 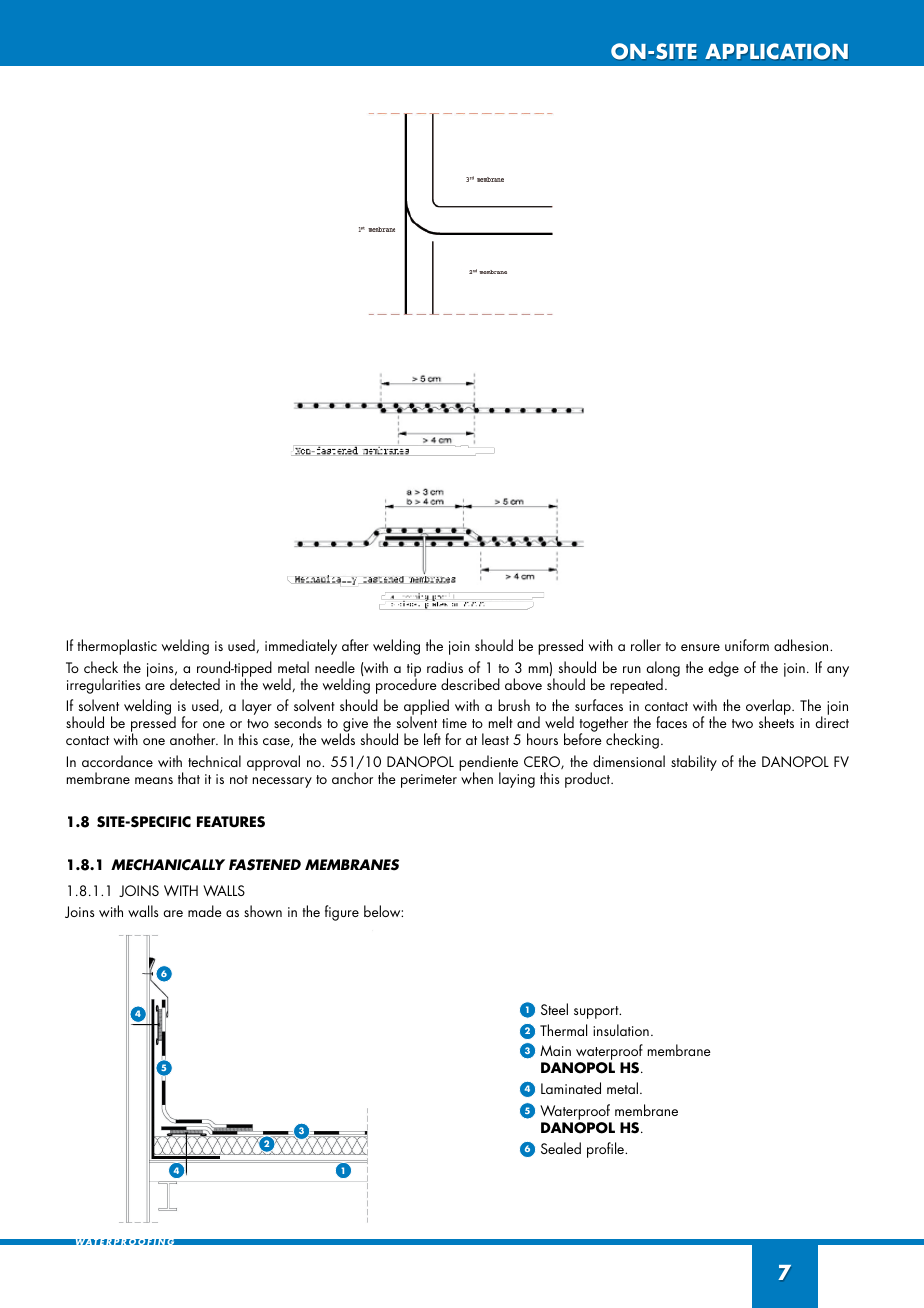 What do you see at coordinates (747, 645) in the document?
I see `uniform` at bounding box center [747, 645].
